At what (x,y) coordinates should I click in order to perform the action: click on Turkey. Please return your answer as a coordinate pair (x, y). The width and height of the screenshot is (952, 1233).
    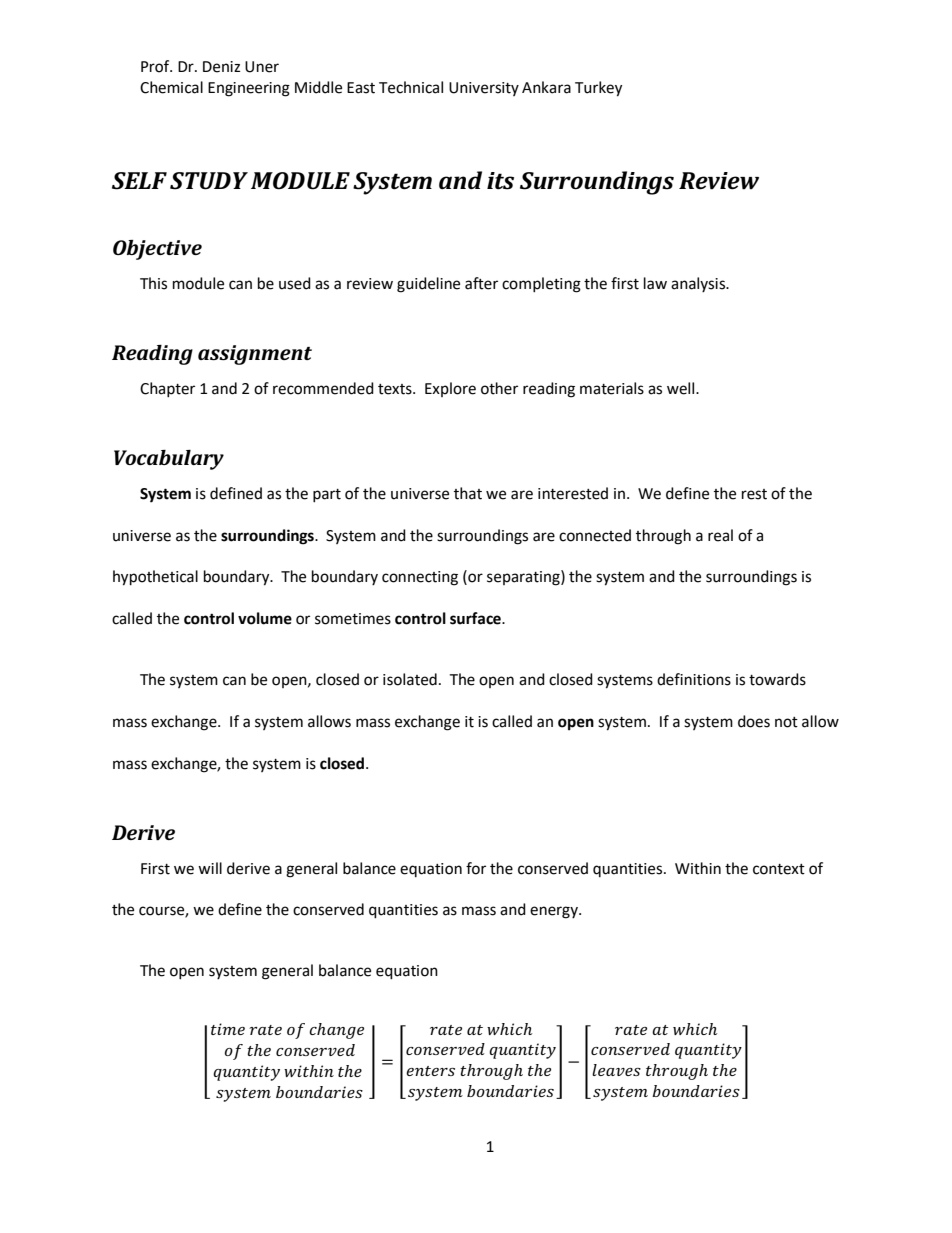
    Looking at the image, I should click on (598, 89).
